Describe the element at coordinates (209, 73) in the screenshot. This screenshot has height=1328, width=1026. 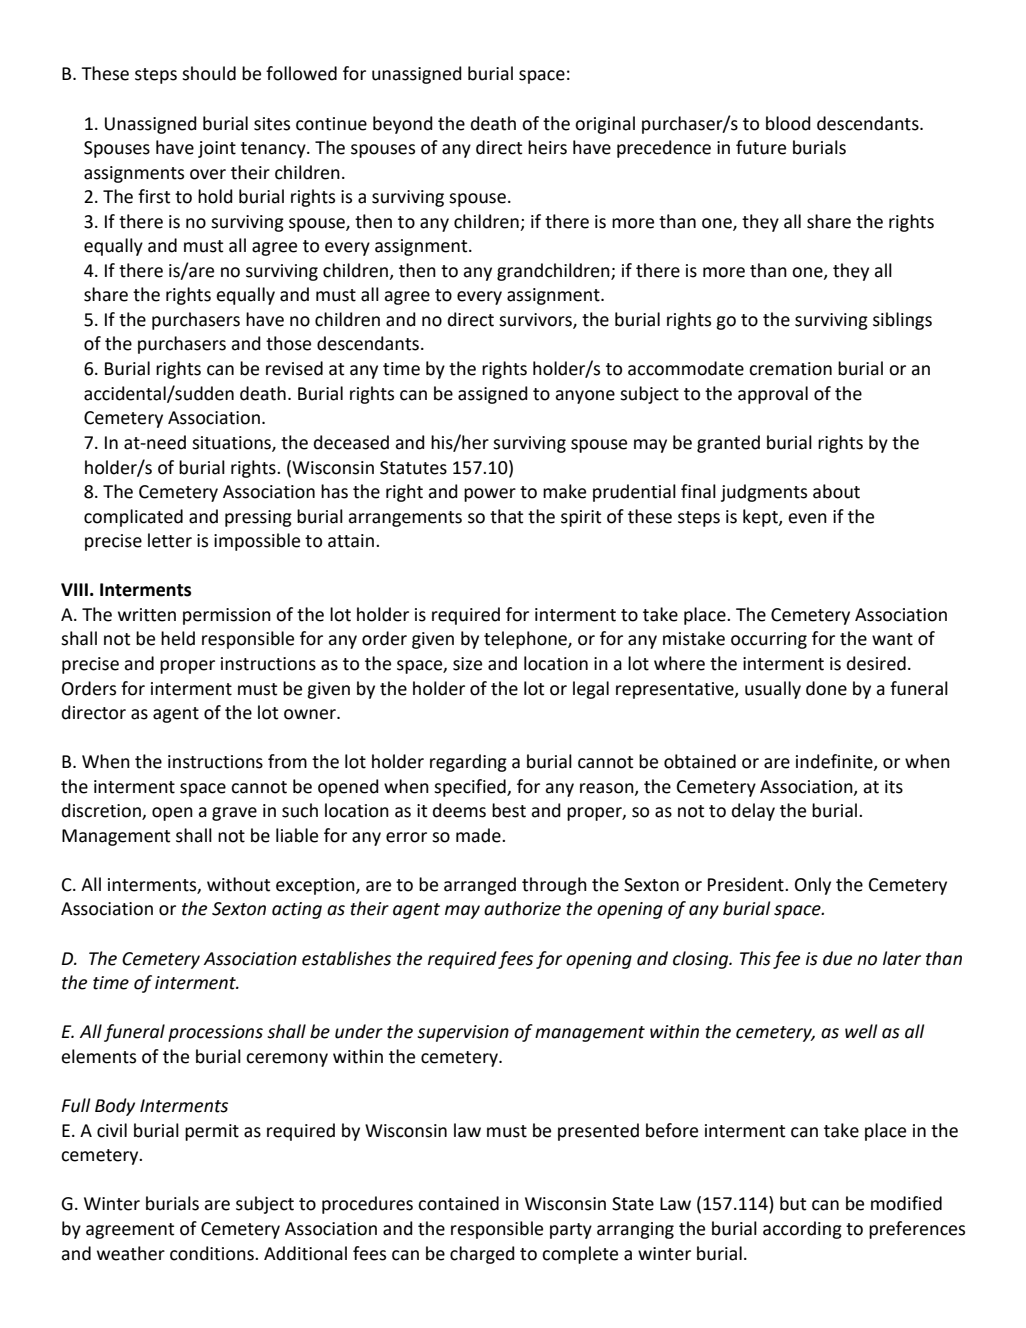
I see `should` at that location.
